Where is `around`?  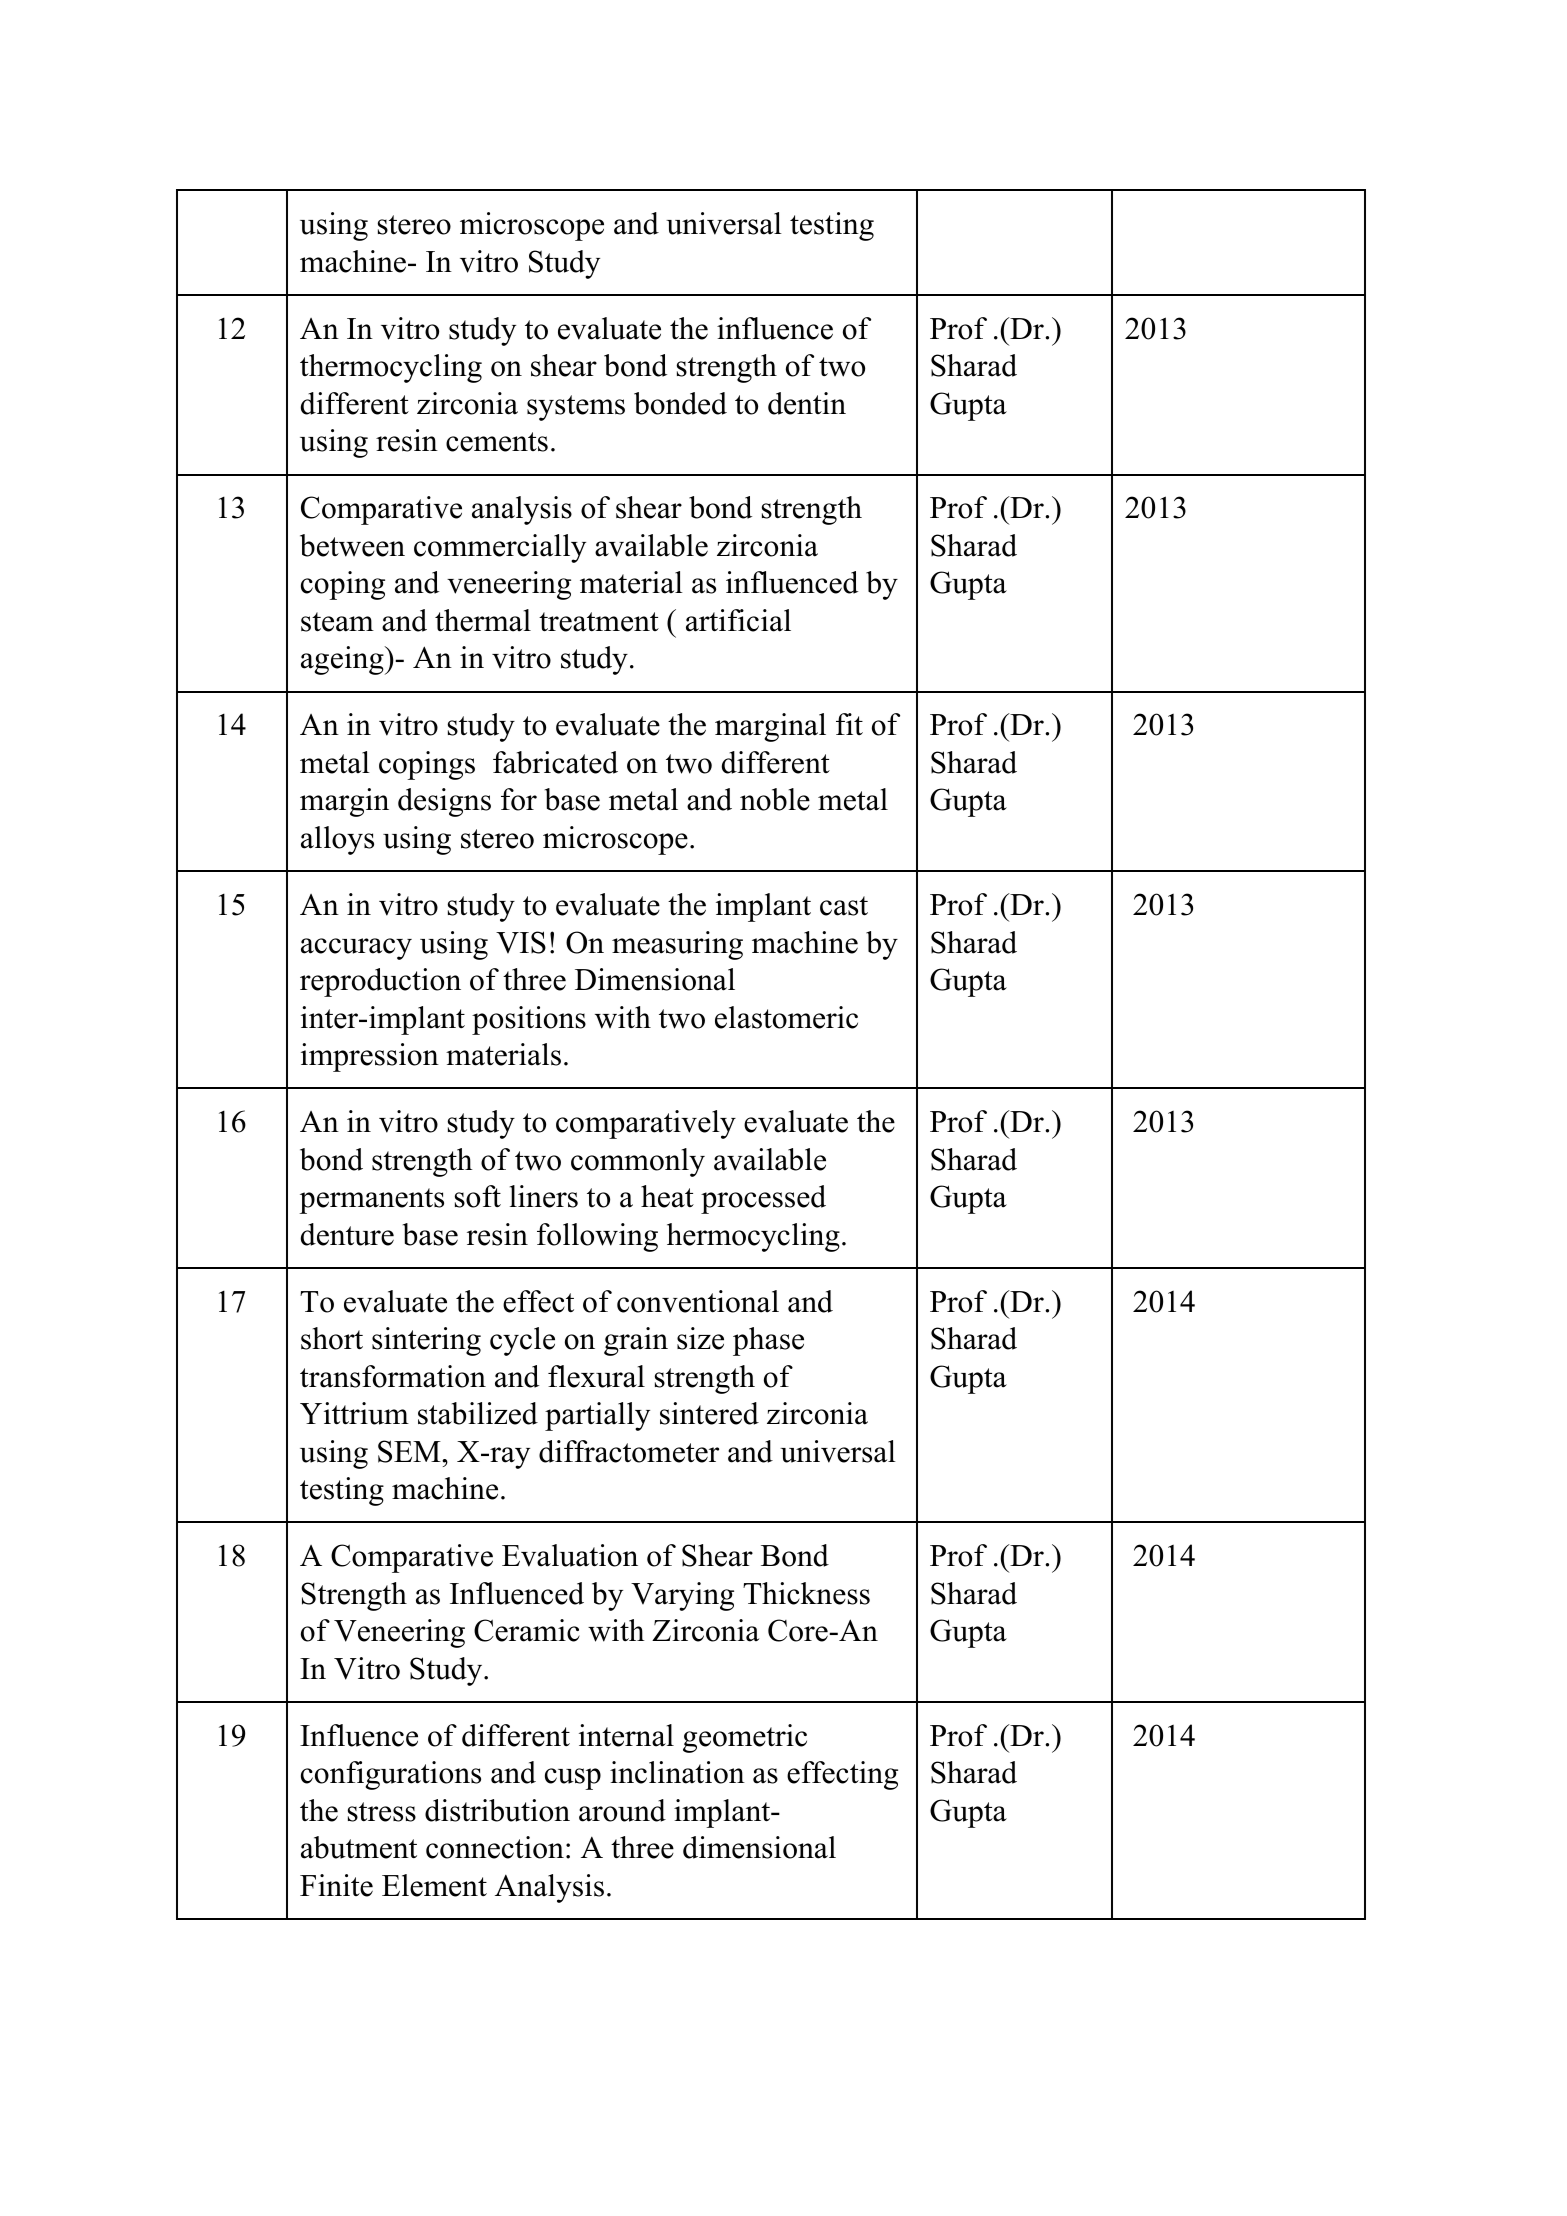 around is located at coordinates (622, 1810).
